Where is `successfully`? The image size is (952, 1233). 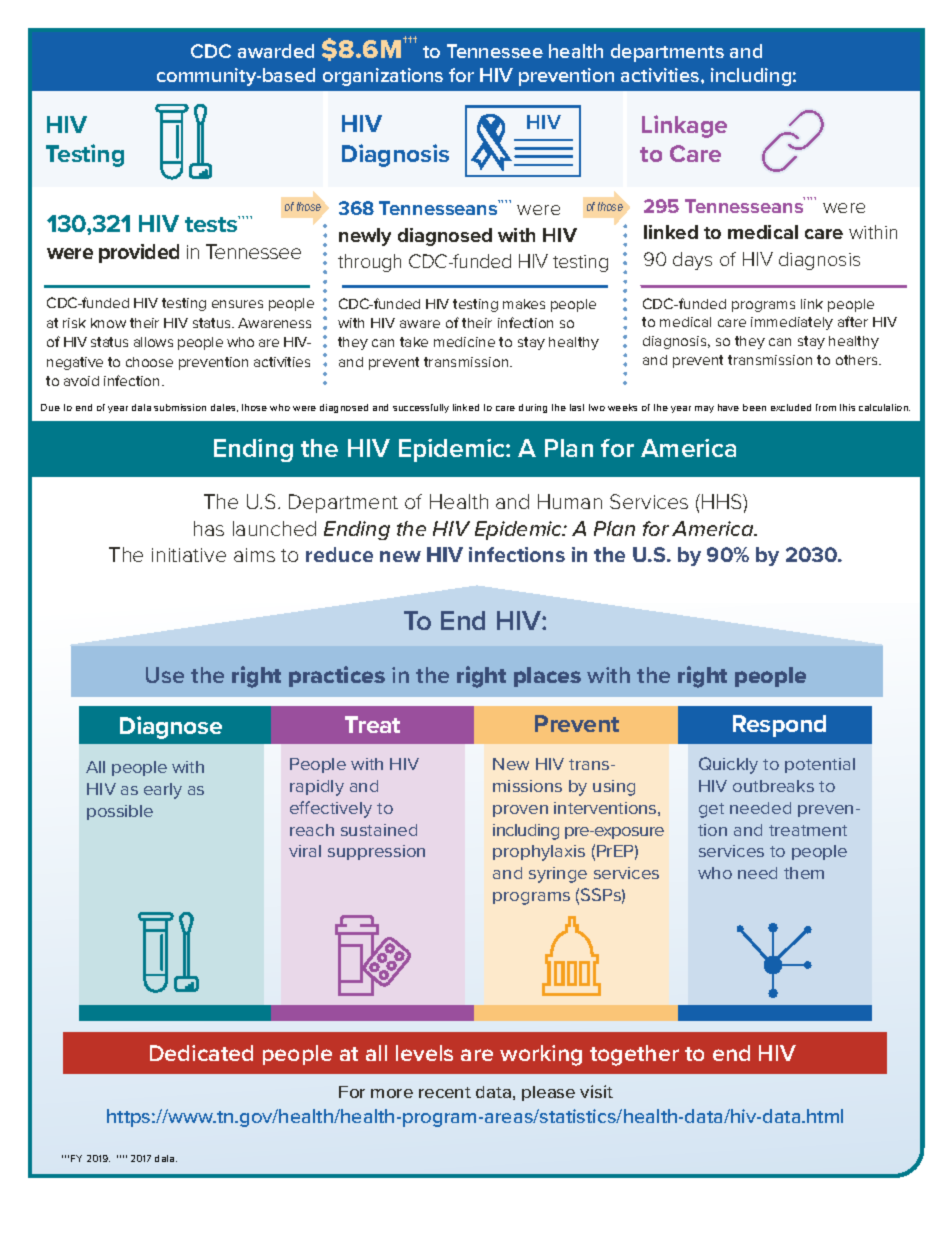
successfully is located at coordinates (421, 408).
